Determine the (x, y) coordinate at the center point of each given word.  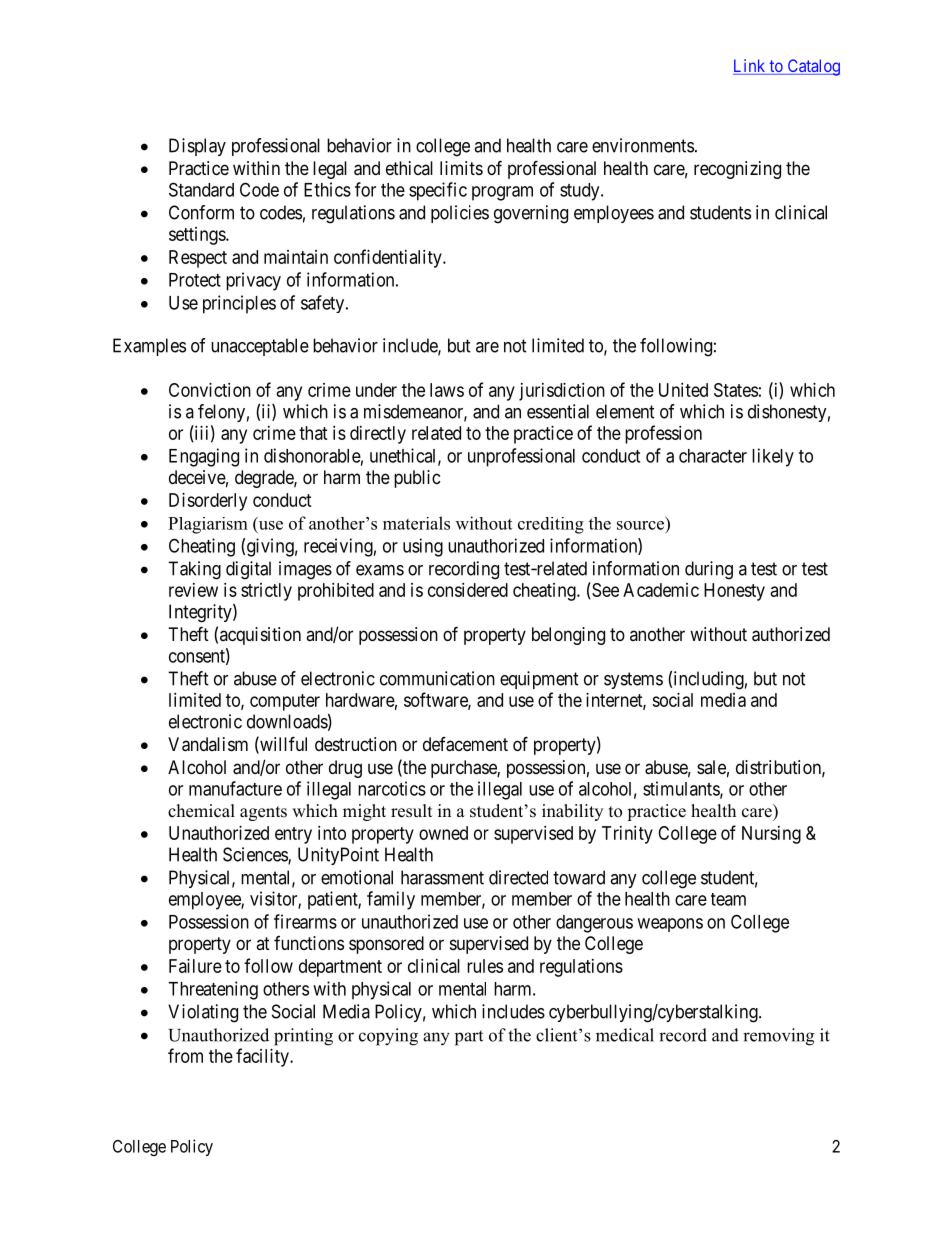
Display (197, 147)
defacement (465, 744)
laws (447, 390)
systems (633, 680)
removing (778, 1037)
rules (485, 966)
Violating (203, 1013)
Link (749, 65)
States (736, 390)
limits (461, 168)
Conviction (210, 390)
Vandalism (208, 744)
